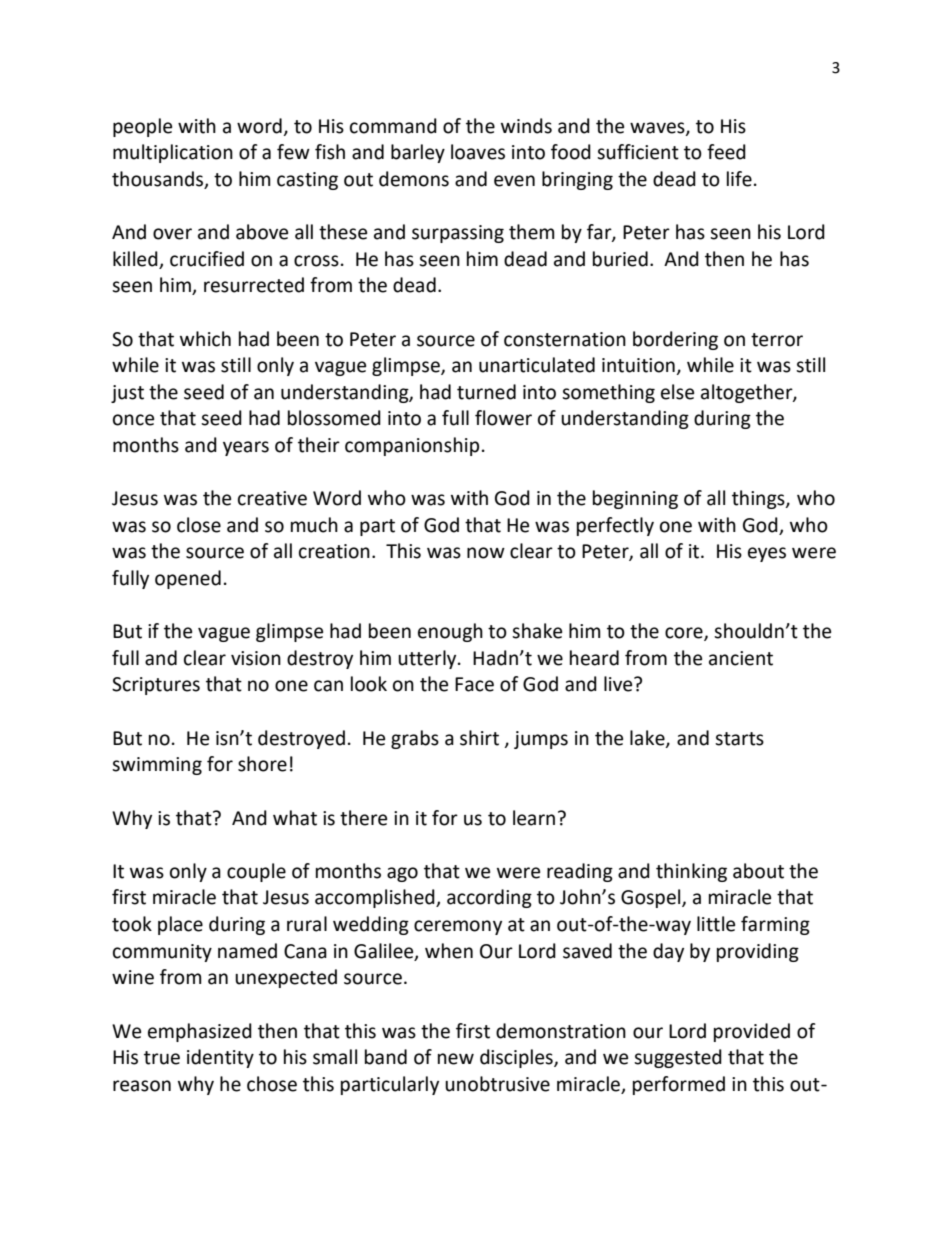 The height and width of the image is (1233, 952). Describe the element at coordinates (188, 579) in the image. I see `opened` at that location.
